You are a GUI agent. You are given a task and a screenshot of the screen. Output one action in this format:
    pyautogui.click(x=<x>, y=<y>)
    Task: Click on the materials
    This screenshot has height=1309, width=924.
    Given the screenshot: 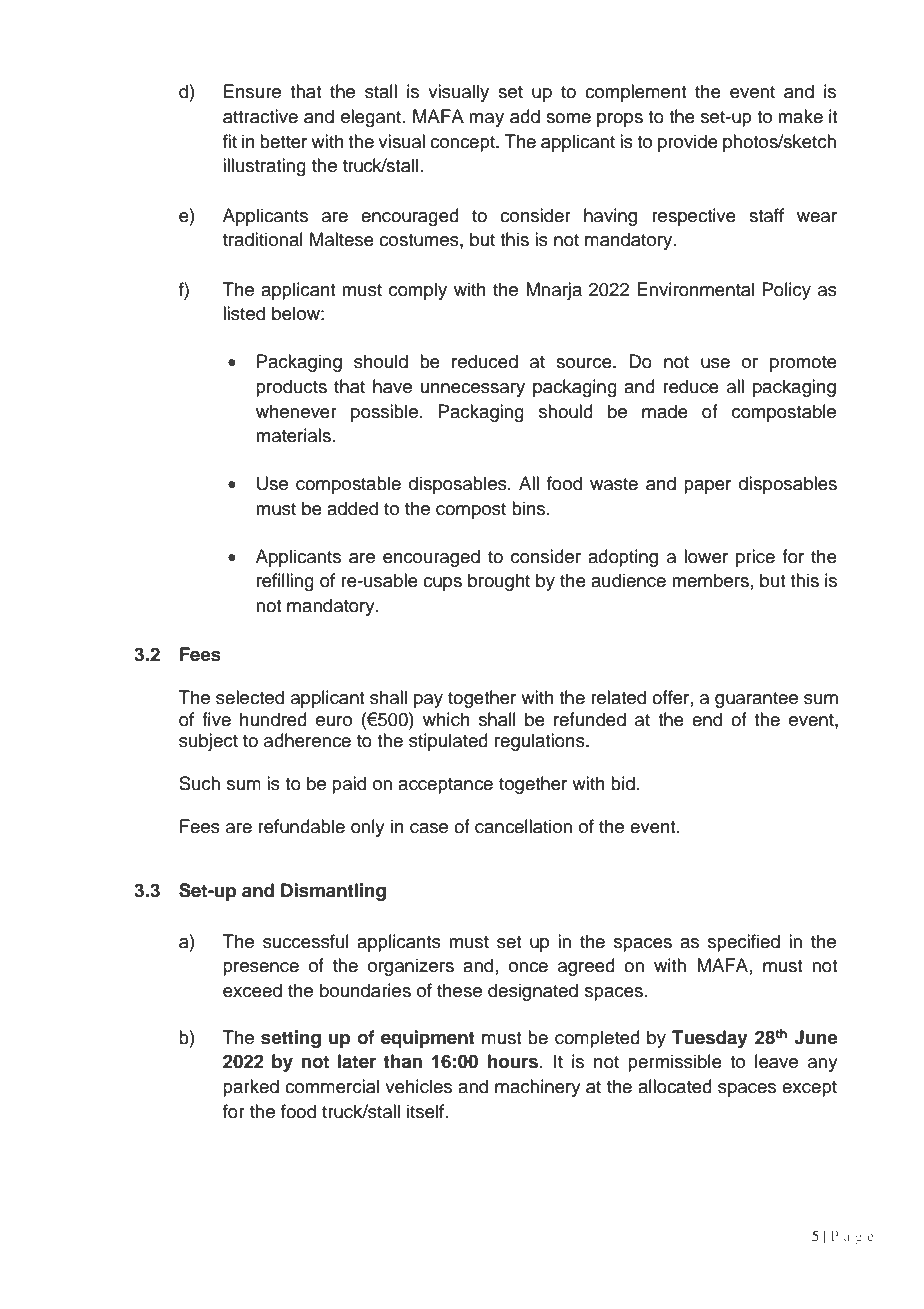 What is the action you would take?
    pyautogui.click(x=293, y=435)
